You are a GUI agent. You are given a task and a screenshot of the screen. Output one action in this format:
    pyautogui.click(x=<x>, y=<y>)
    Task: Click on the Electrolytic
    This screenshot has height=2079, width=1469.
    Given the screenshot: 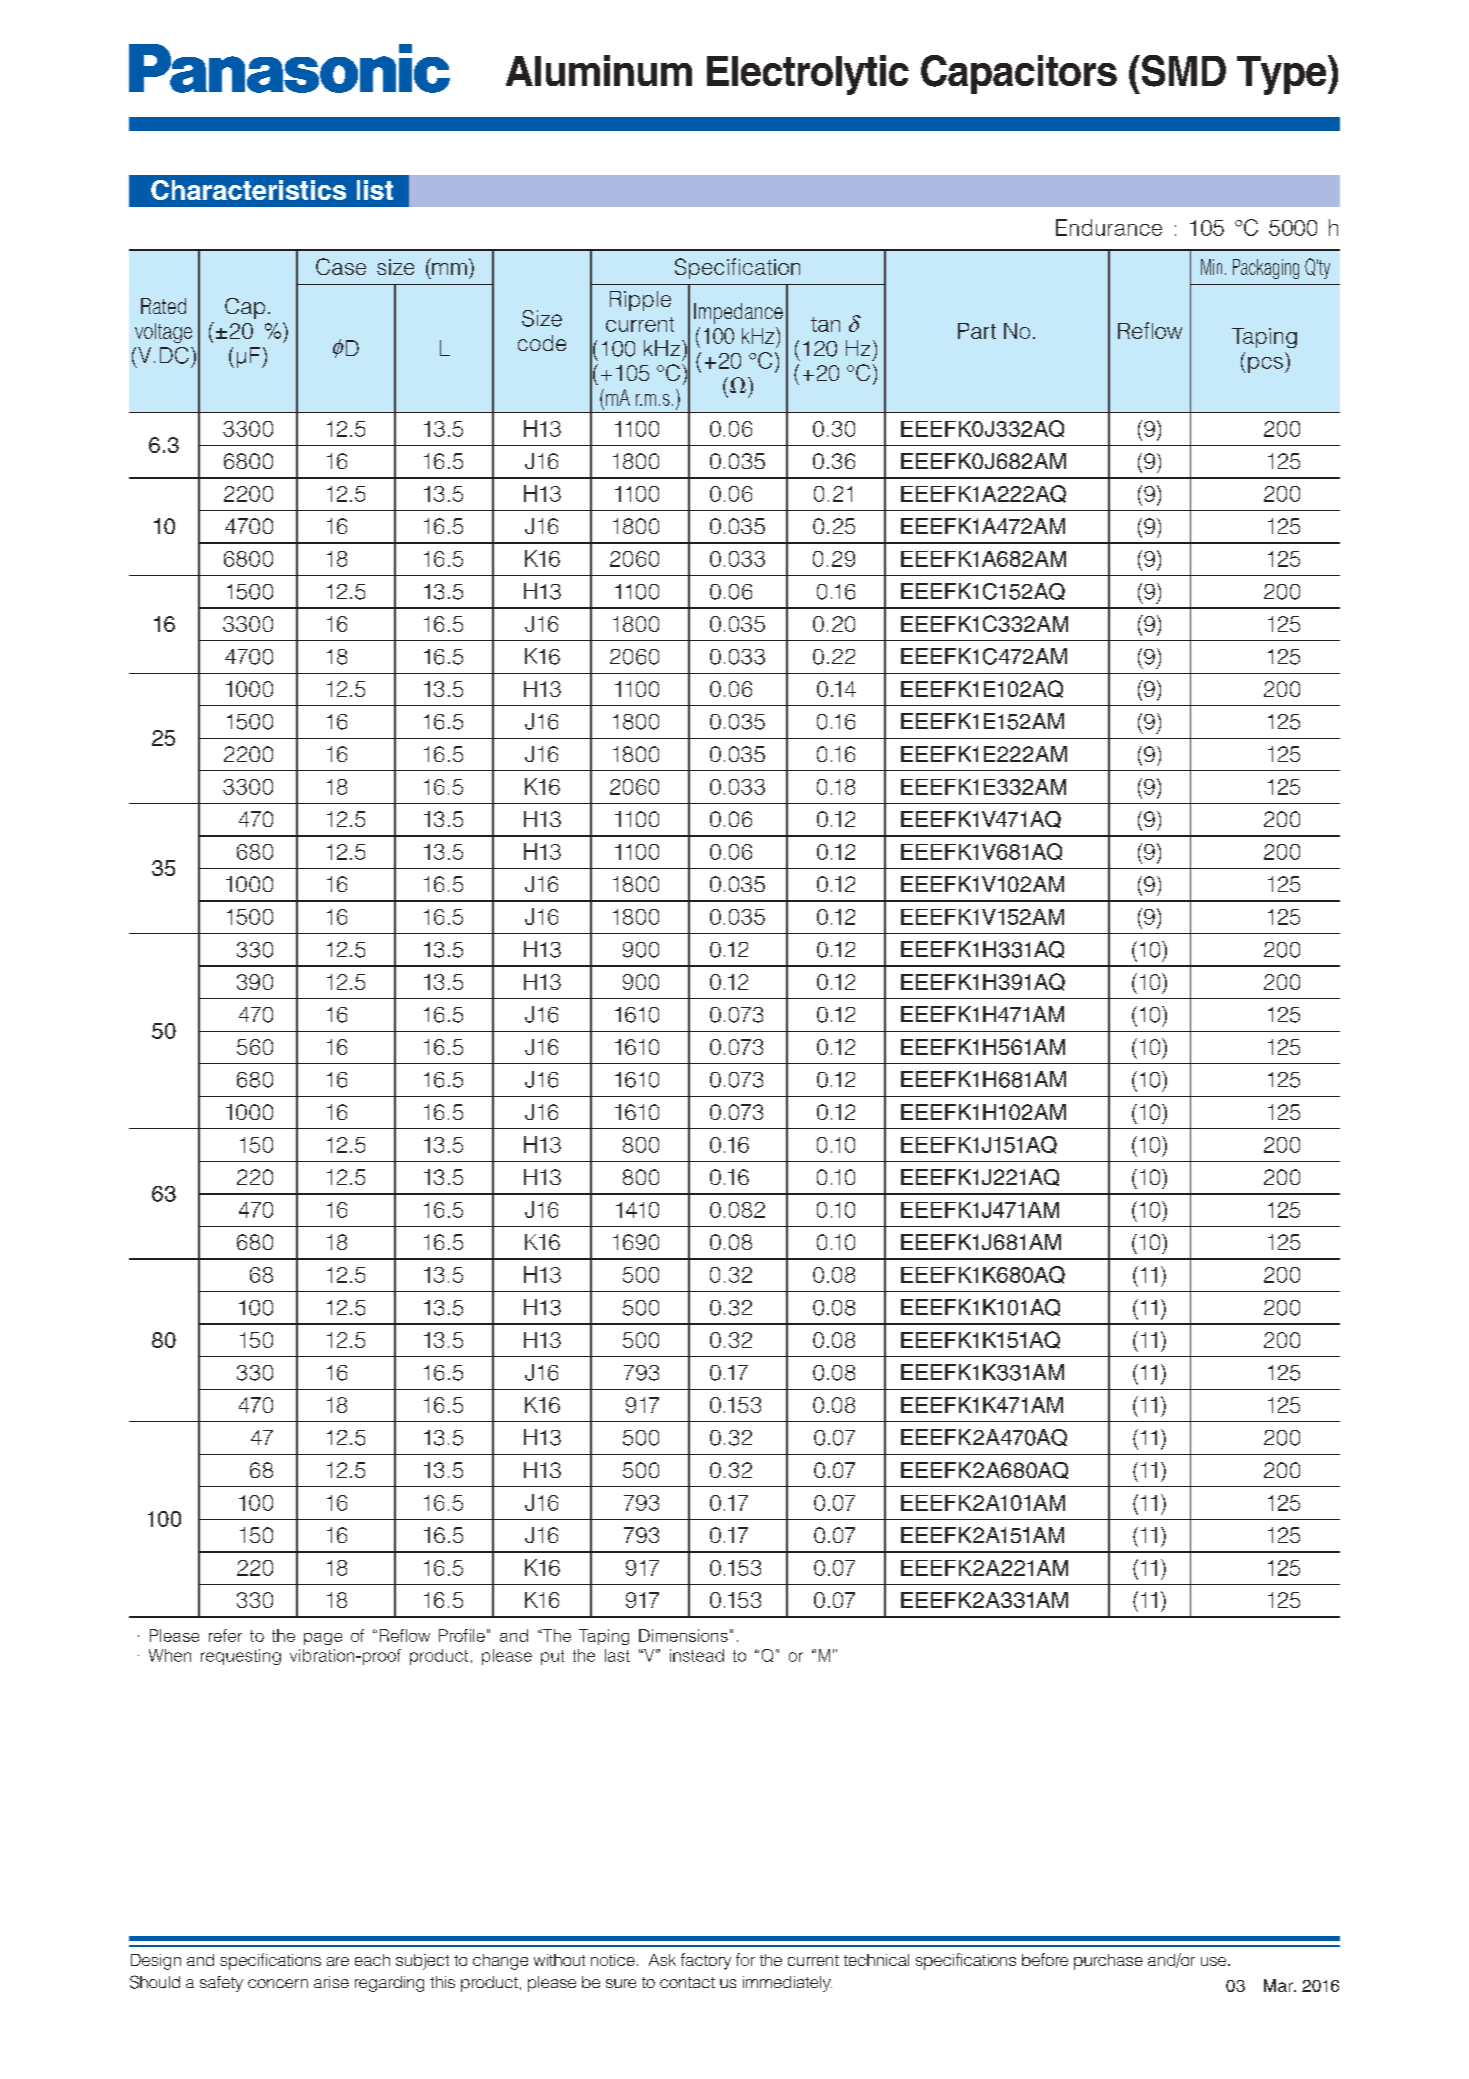 What is the action you would take?
    pyautogui.click(x=808, y=75)
